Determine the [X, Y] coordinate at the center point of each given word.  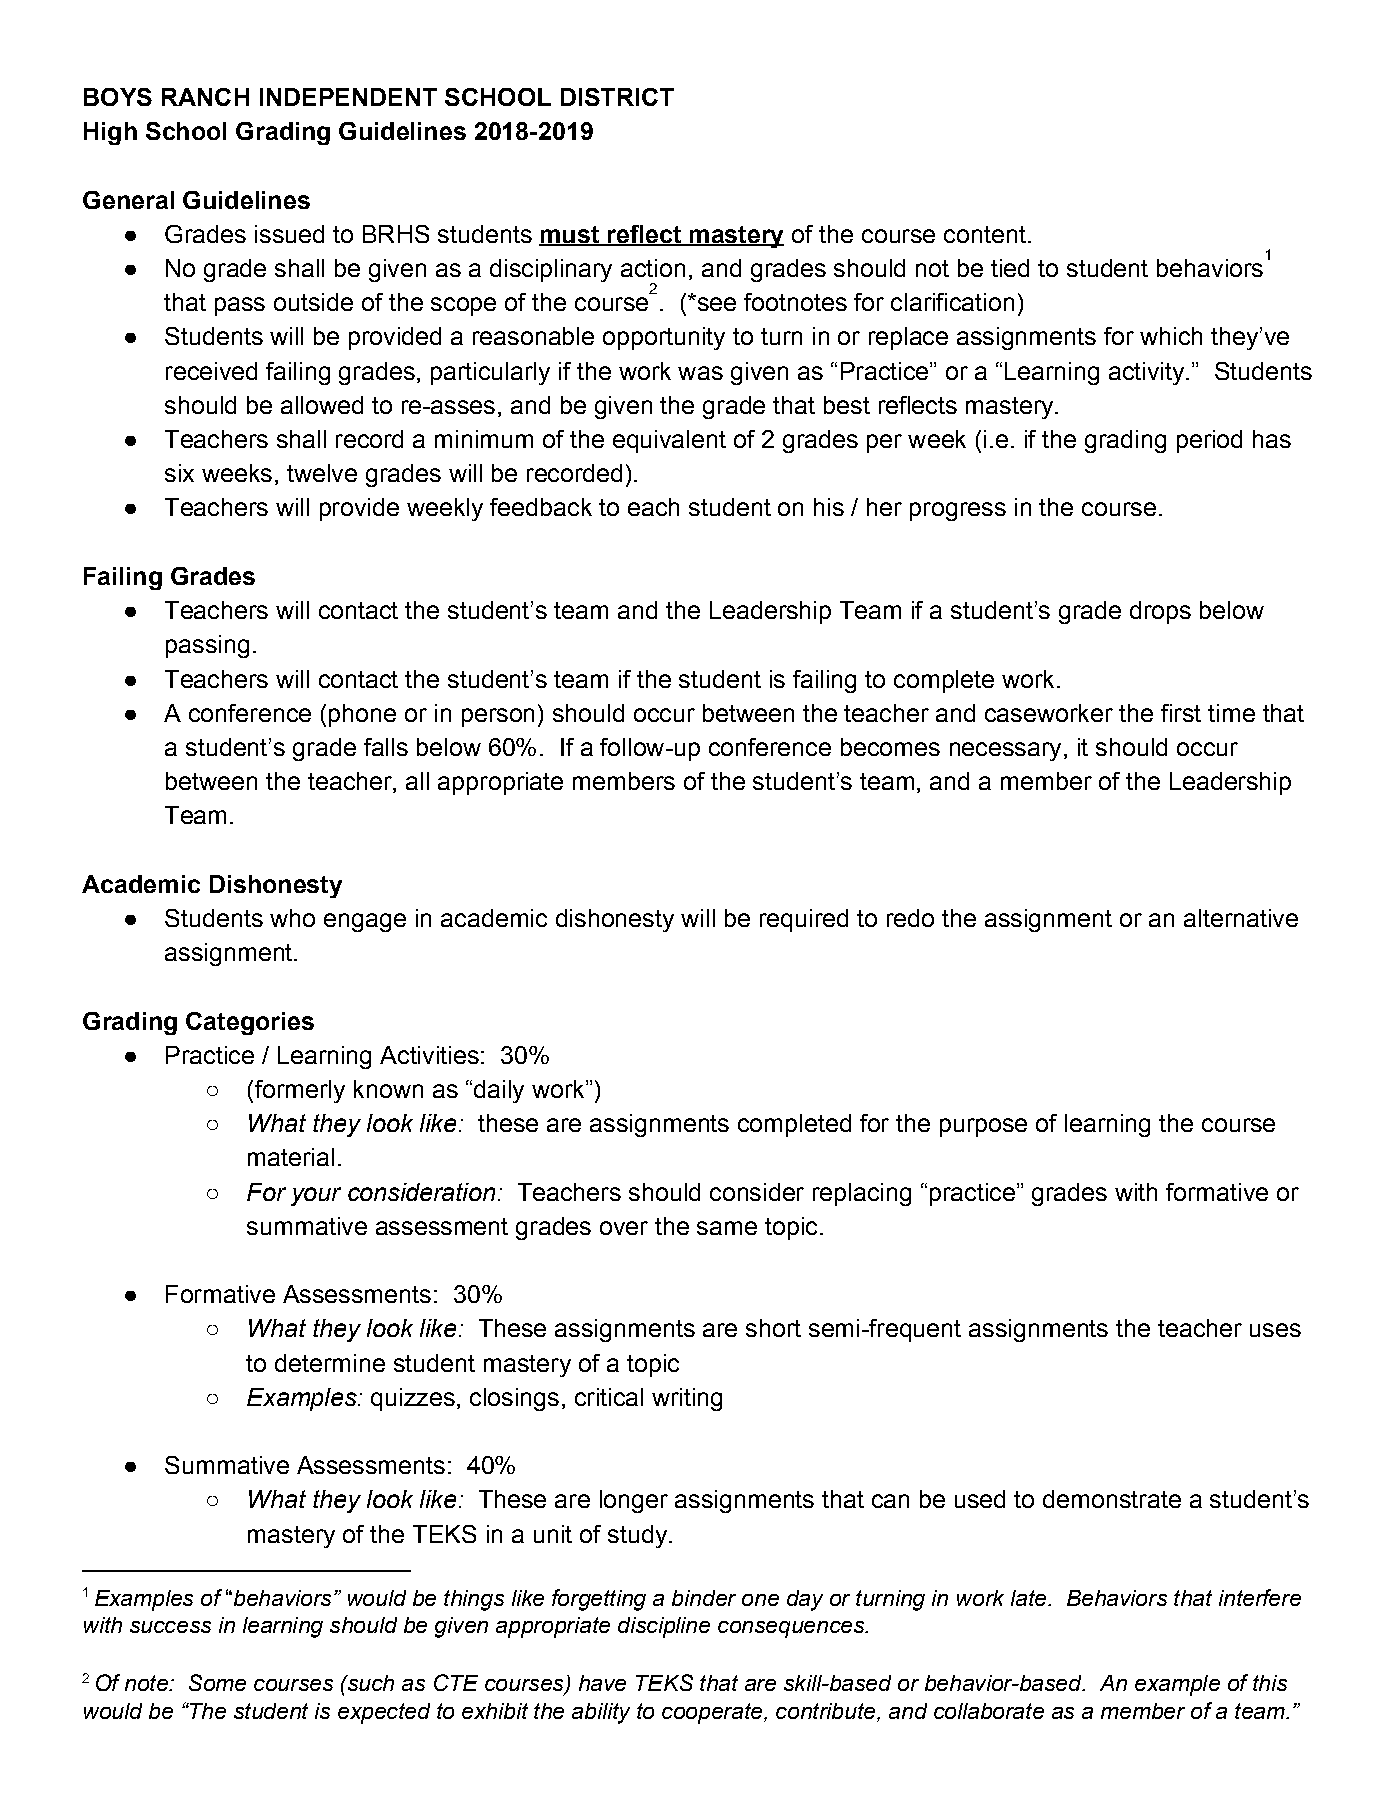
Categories [250, 1023]
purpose [983, 1127]
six [179, 473]
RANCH [205, 97]
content [985, 234]
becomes [890, 747]
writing [687, 1399]
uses [1275, 1330]
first [1181, 713]
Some [217, 1682]
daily [499, 1091]
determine [330, 1363]
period [1209, 441]
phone [362, 715]
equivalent [669, 441]
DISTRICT [617, 97]
